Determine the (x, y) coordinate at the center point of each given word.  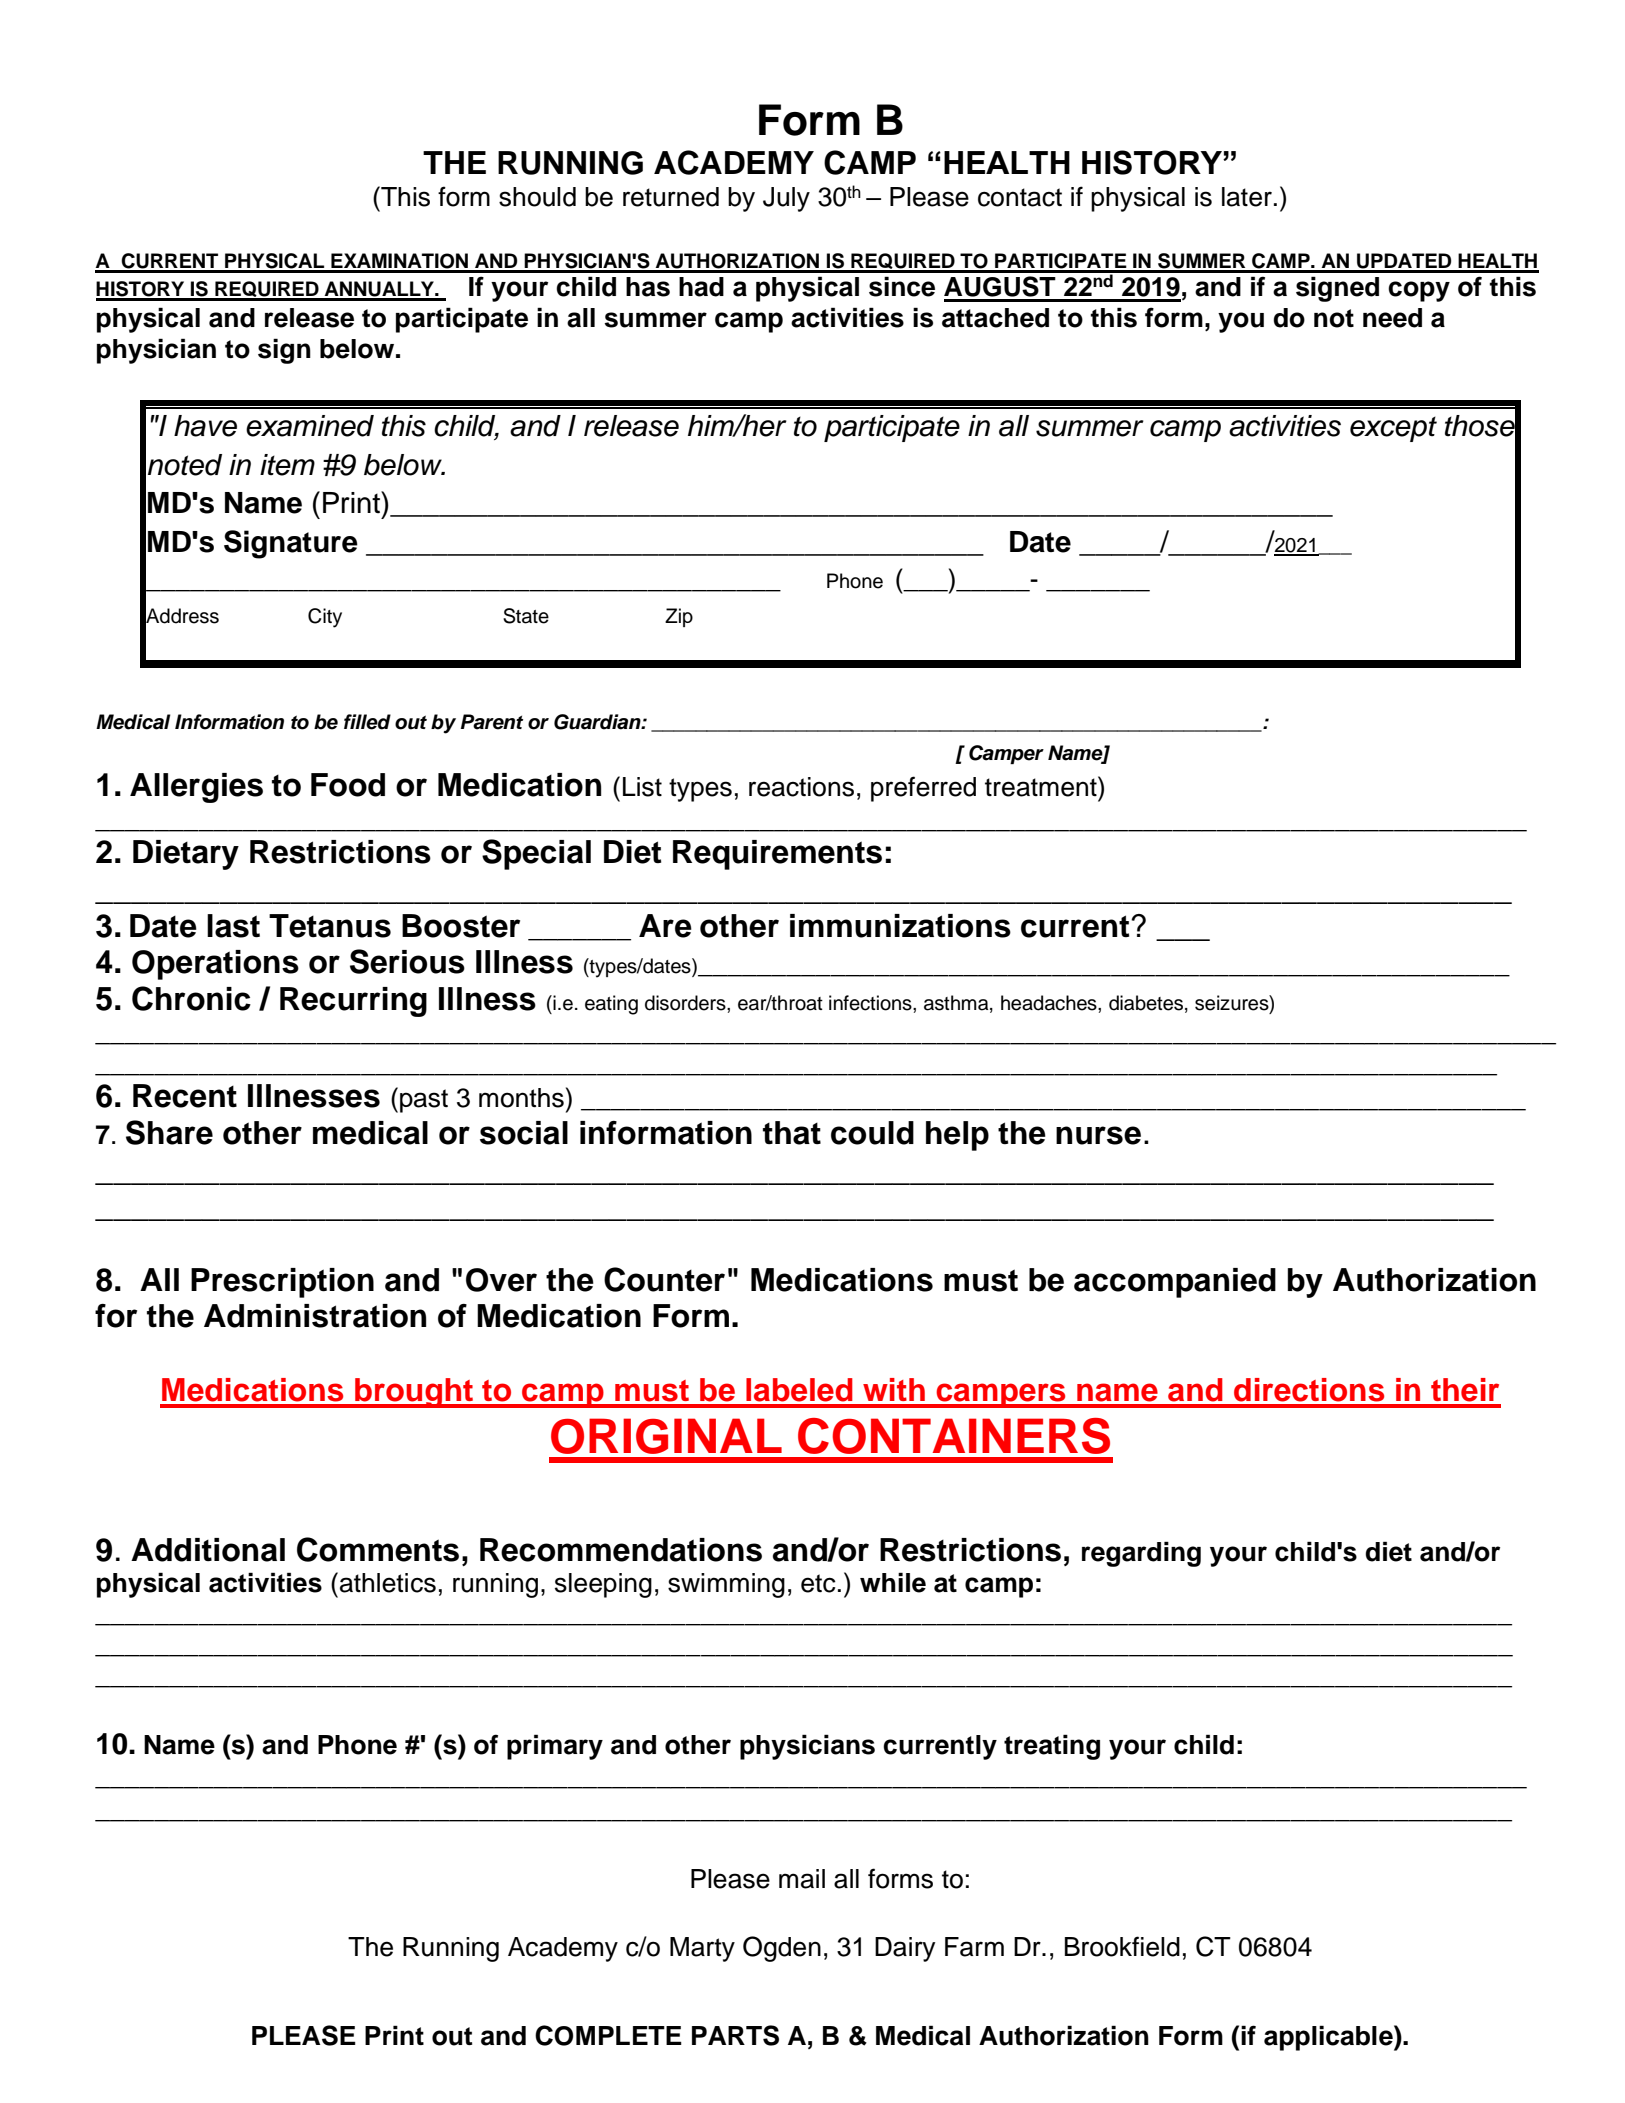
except (1393, 429)
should (537, 197)
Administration (315, 1316)
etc (818, 1583)
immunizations (900, 926)
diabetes (1146, 1003)
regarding (1141, 1554)
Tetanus (330, 926)
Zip (679, 617)
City (325, 618)
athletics (388, 1583)
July (786, 199)
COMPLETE (608, 2035)
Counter (664, 1279)
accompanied (1175, 1283)
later (1247, 197)
